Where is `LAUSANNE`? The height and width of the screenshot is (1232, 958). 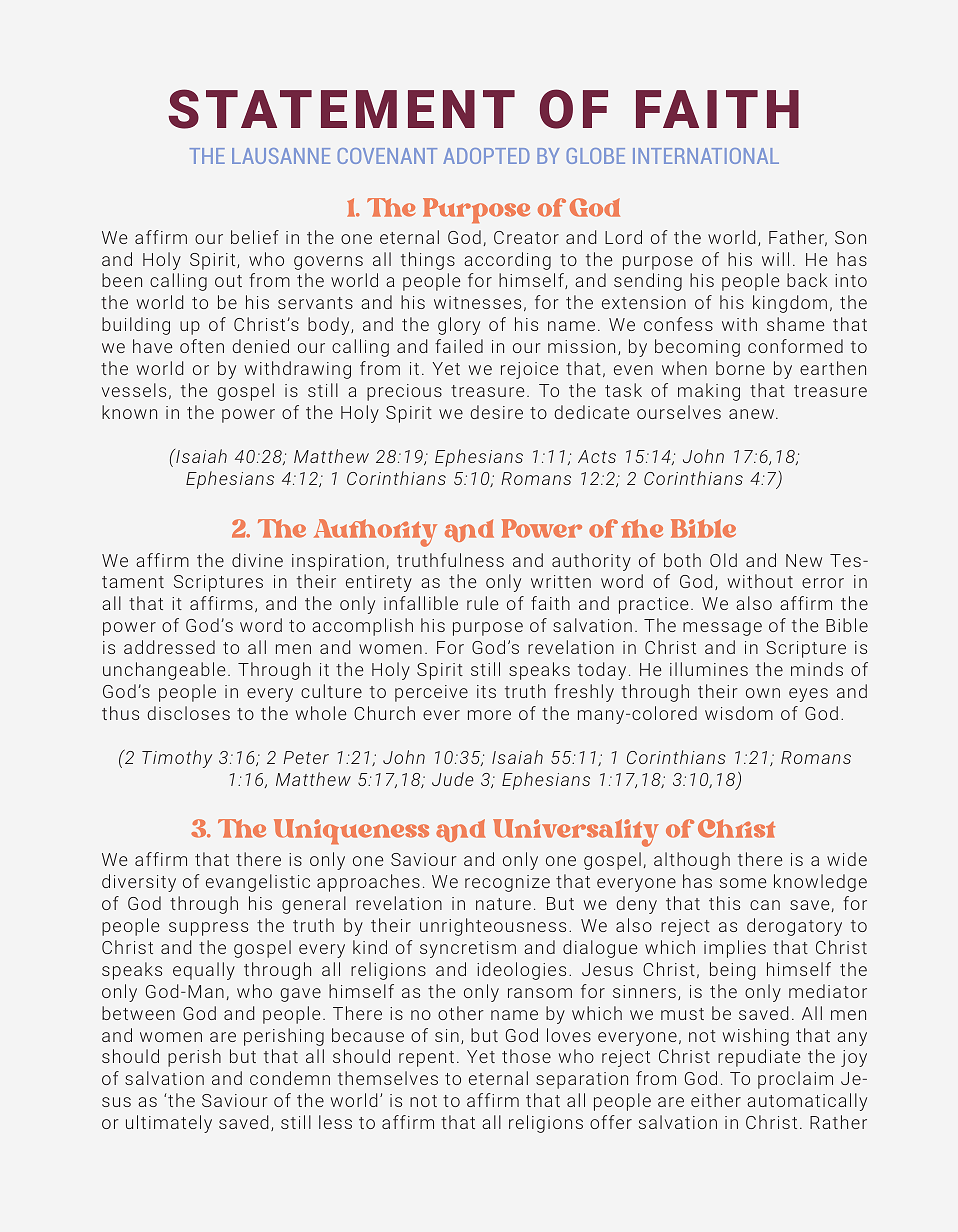 LAUSANNE is located at coordinates (281, 156).
